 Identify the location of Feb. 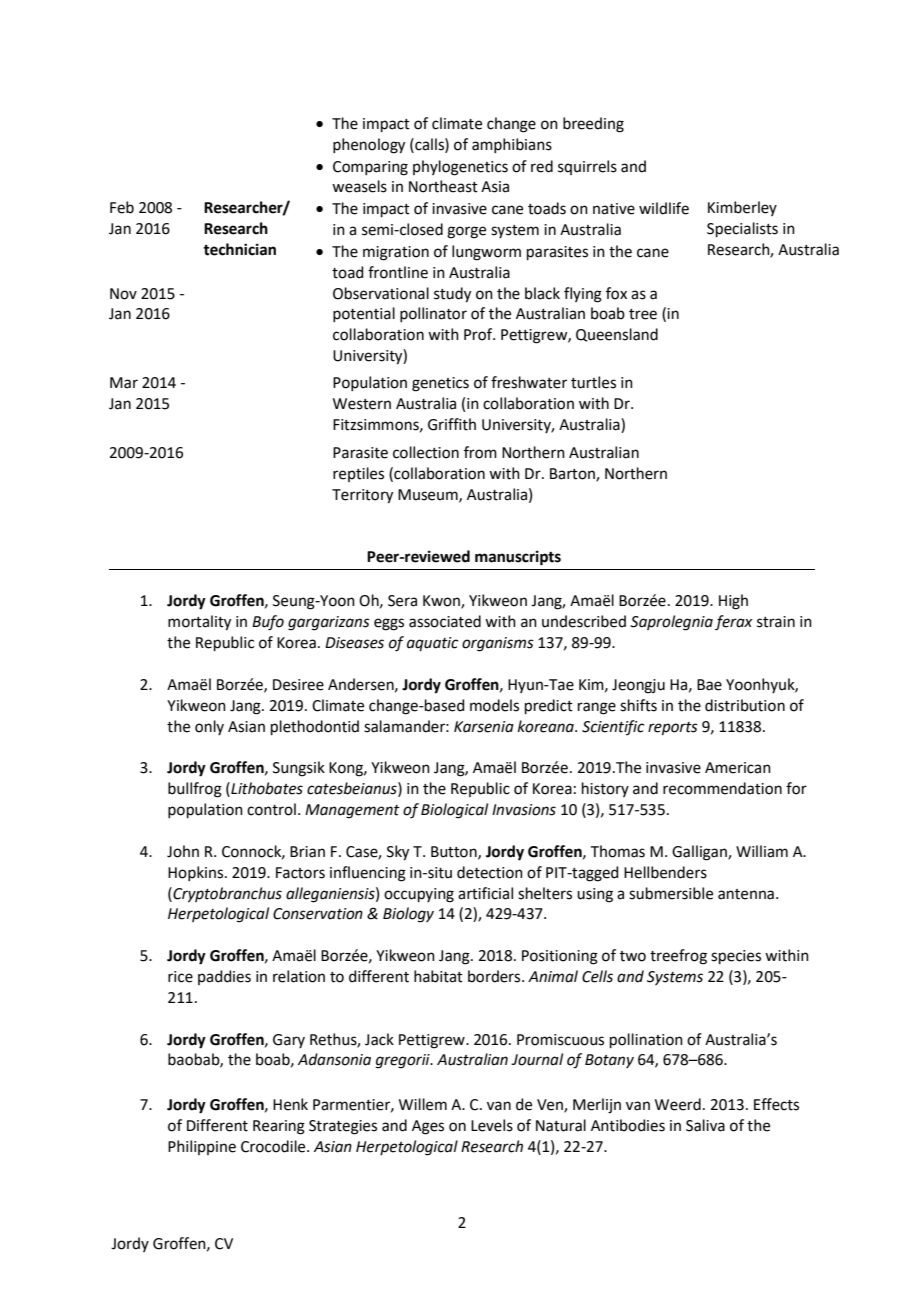
(122, 207).
